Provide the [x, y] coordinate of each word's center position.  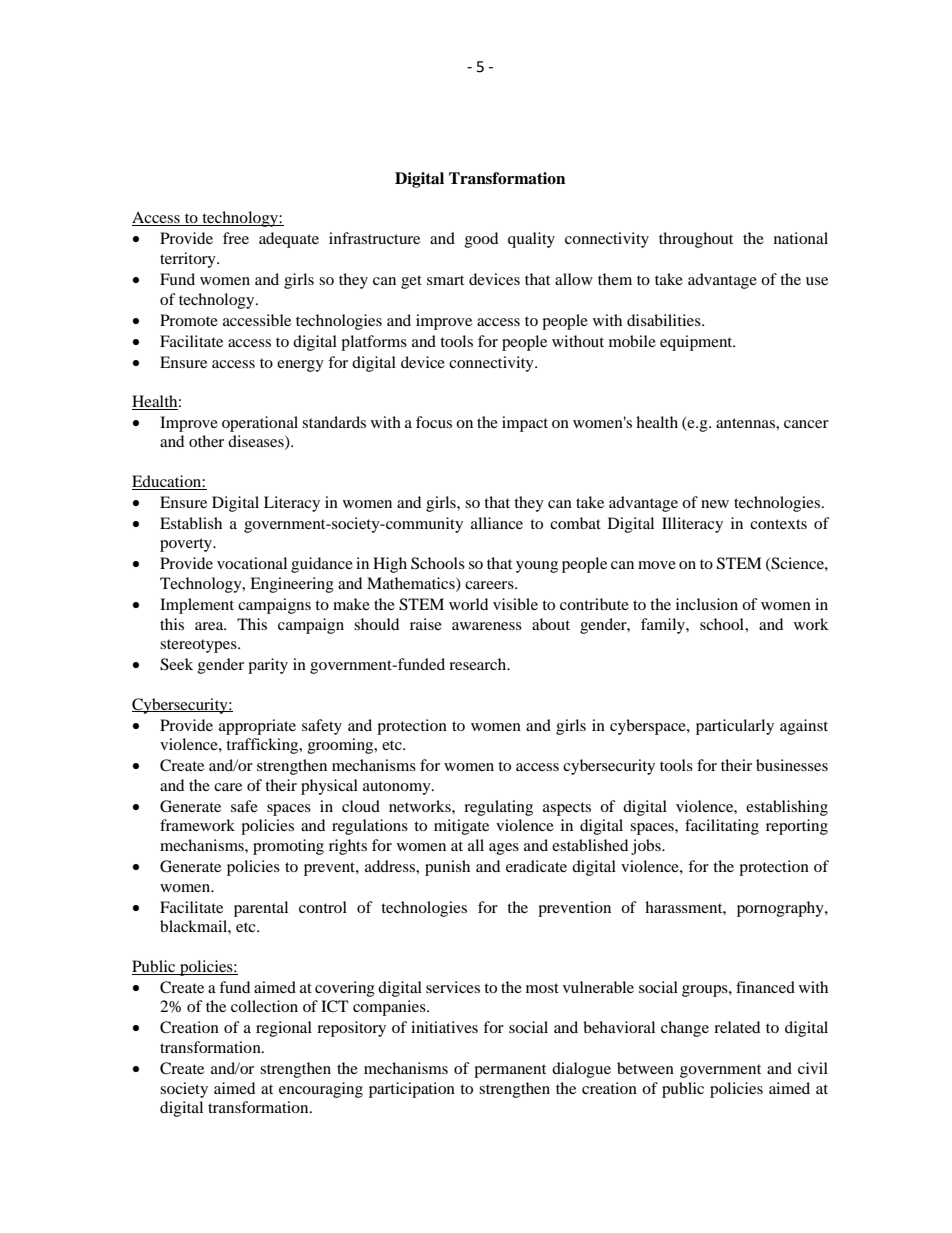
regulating [498, 808]
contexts [778, 524]
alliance [497, 523]
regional [284, 1029]
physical [329, 787]
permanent [510, 1071]
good [481, 240]
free [236, 238]
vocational [252, 563]
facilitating [722, 827]
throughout [696, 240]
